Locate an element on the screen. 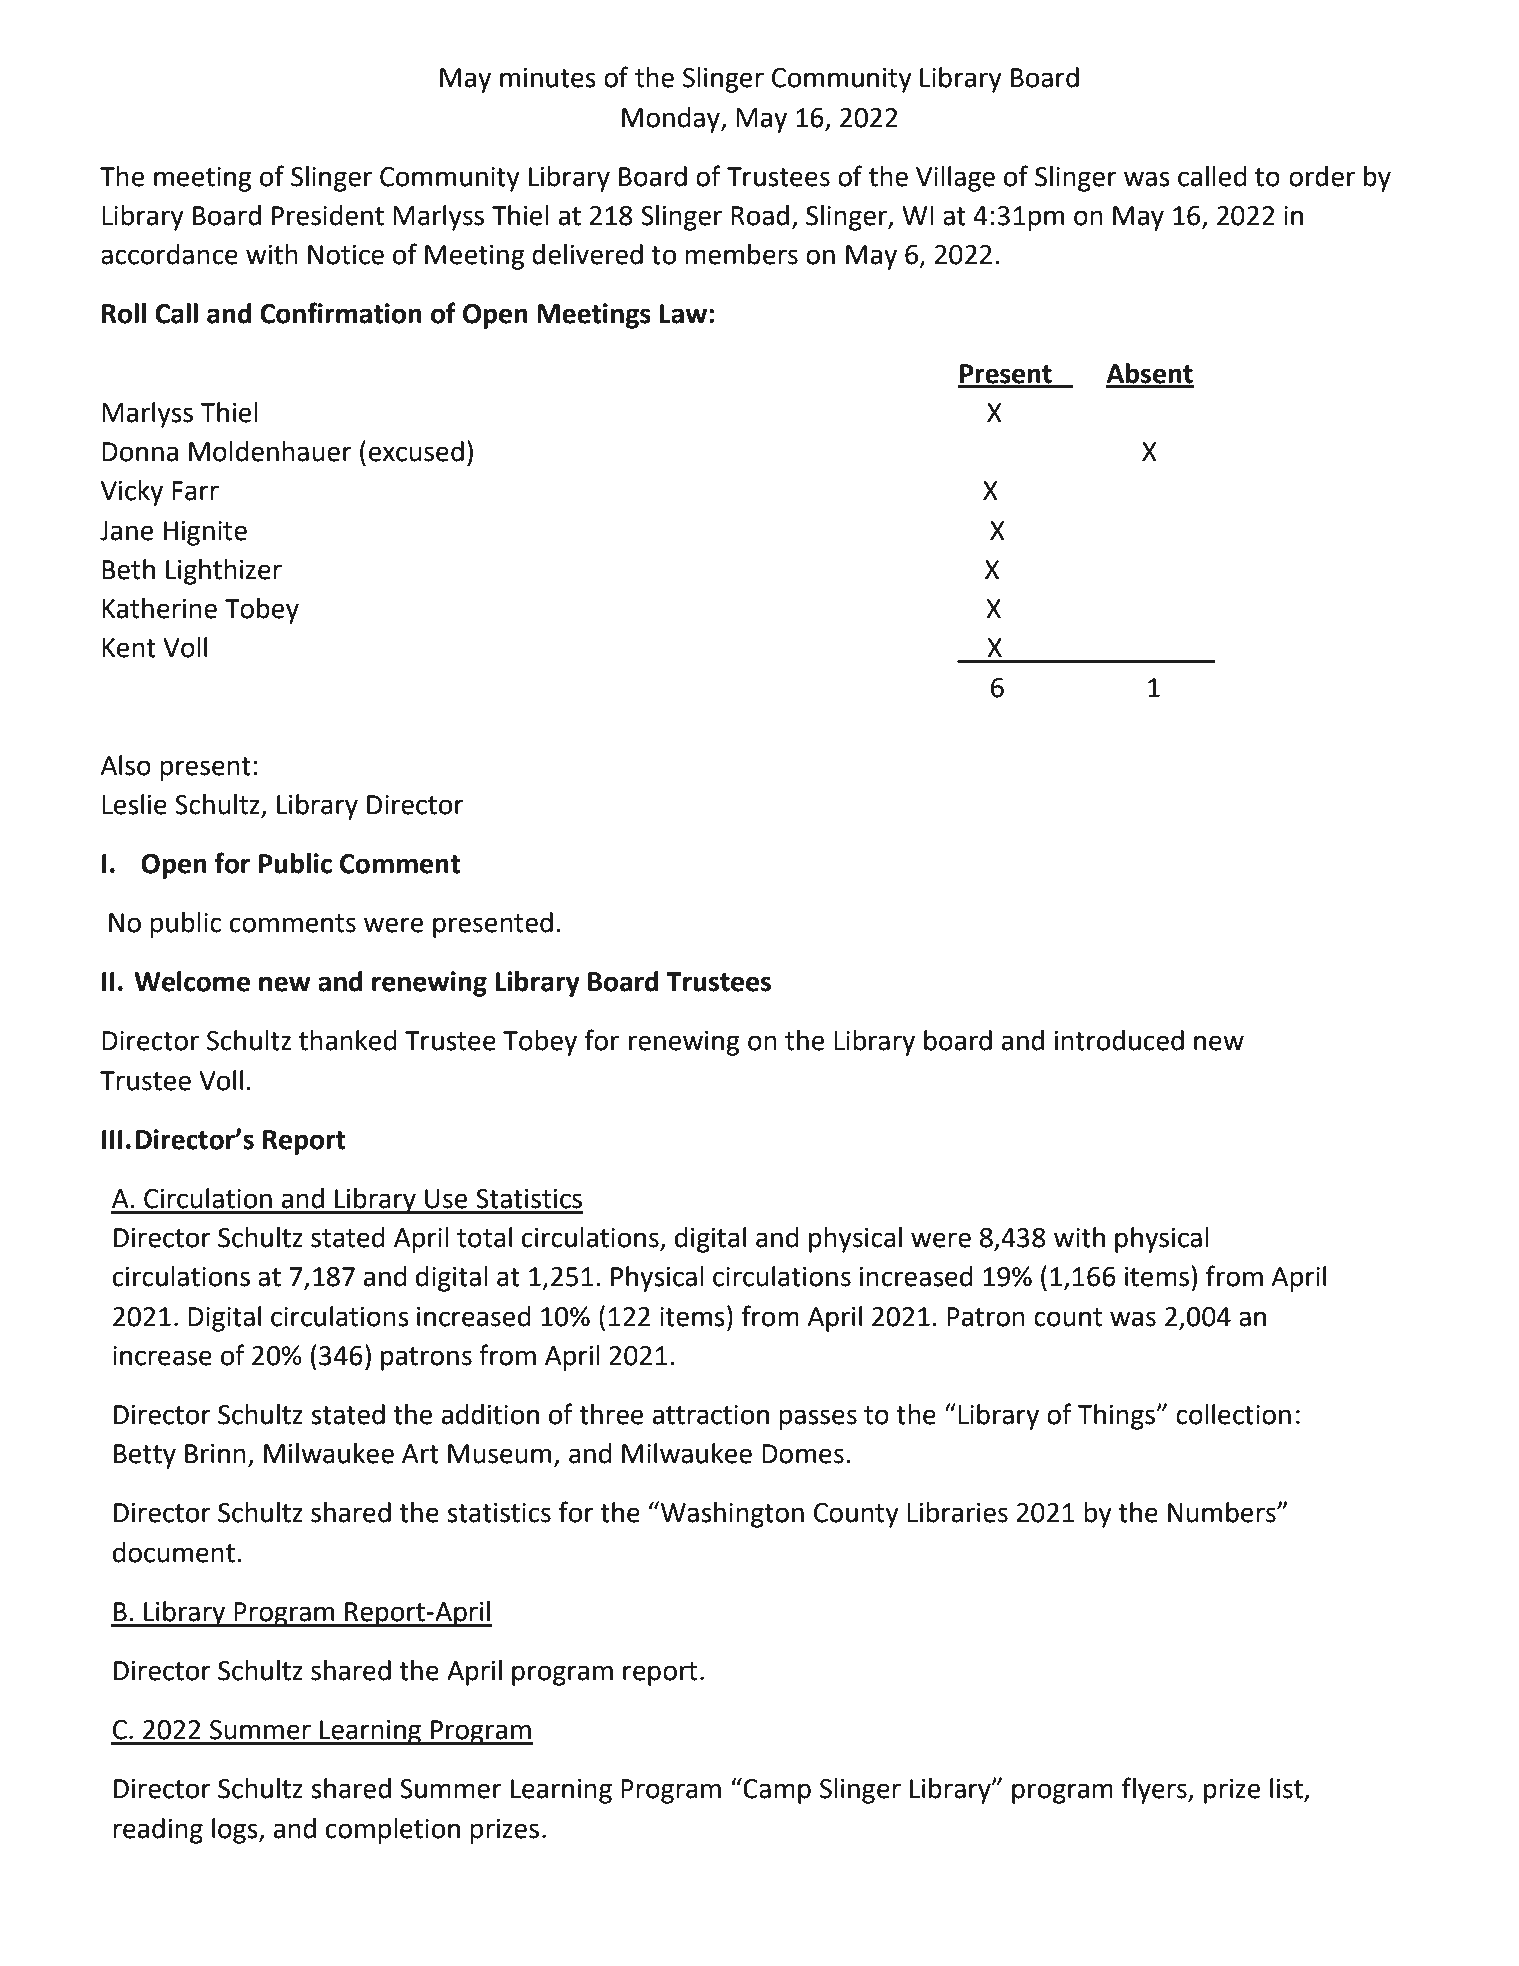 Image resolution: width=1519 pixels, height=1966 pixels. President is located at coordinates (328, 215).
